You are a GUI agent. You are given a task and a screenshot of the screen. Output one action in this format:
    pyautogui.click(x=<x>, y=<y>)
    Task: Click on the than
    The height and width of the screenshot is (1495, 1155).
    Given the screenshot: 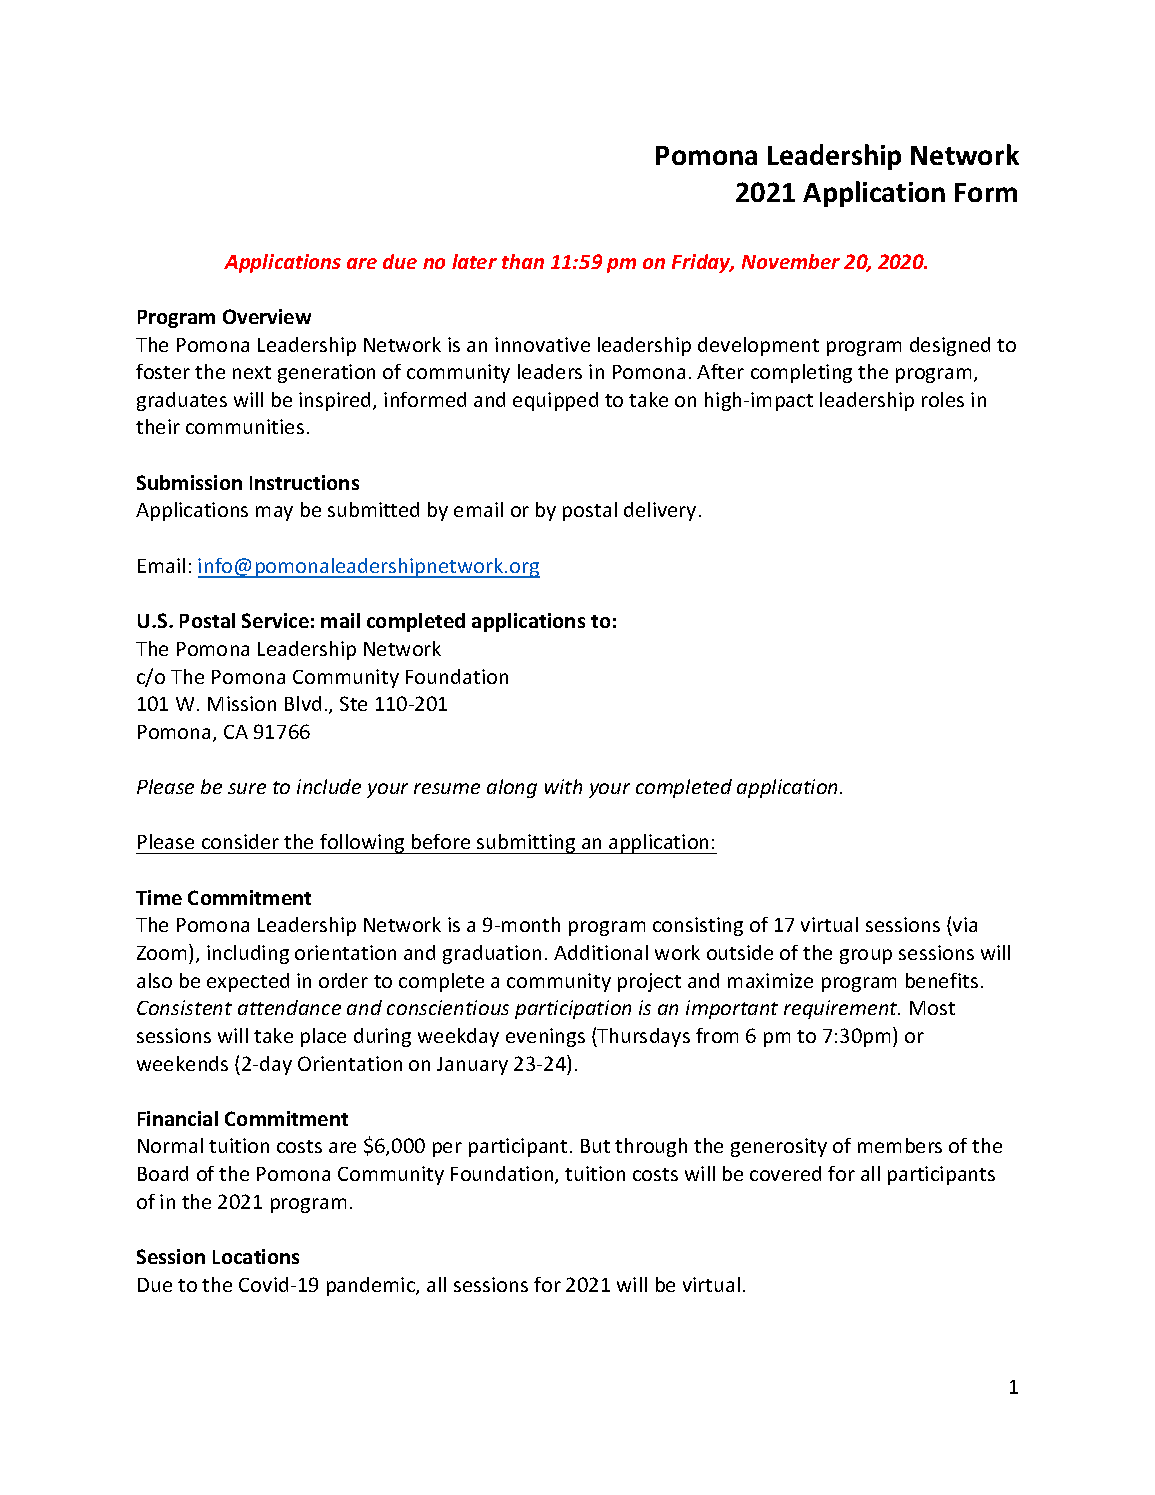 What is the action you would take?
    pyautogui.click(x=523, y=261)
